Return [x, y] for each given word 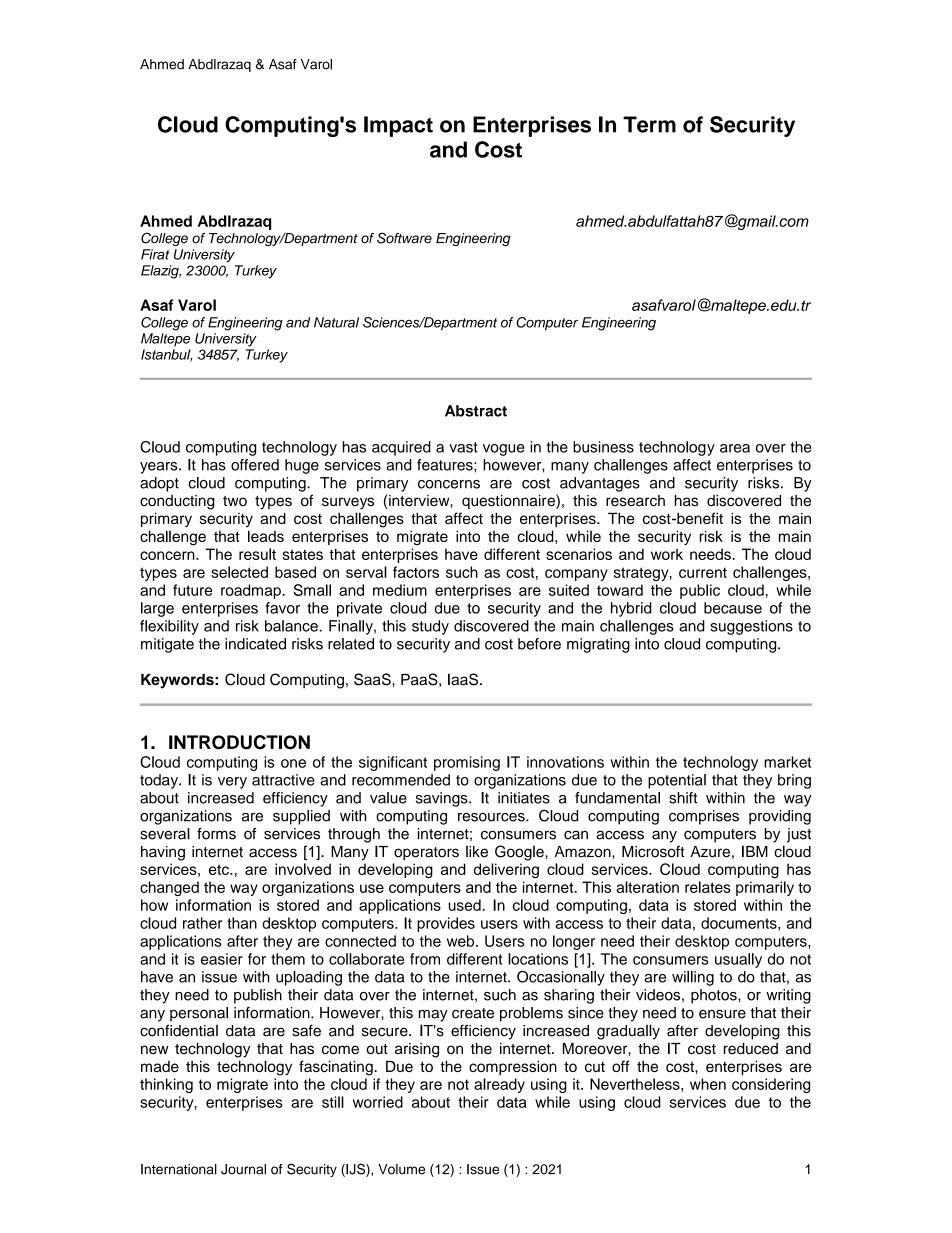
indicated [255, 644]
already [499, 1085]
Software [404, 238]
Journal [243, 1169]
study [430, 627]
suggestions [751, 627]
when [708, 1084]
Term [649, 124]
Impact [398, 126]
